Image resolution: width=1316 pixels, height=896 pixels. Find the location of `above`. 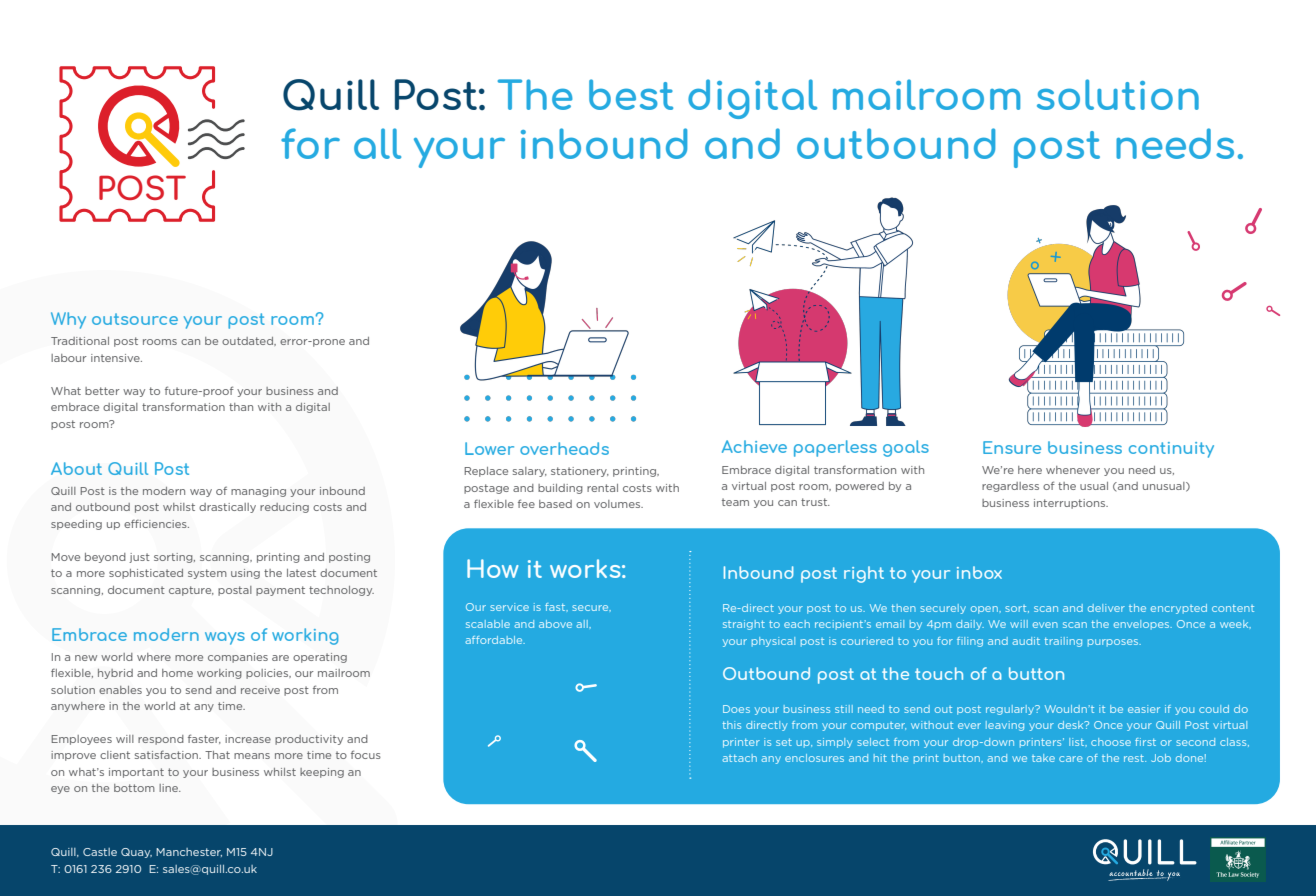

above is located at coordinates (555, 624).
